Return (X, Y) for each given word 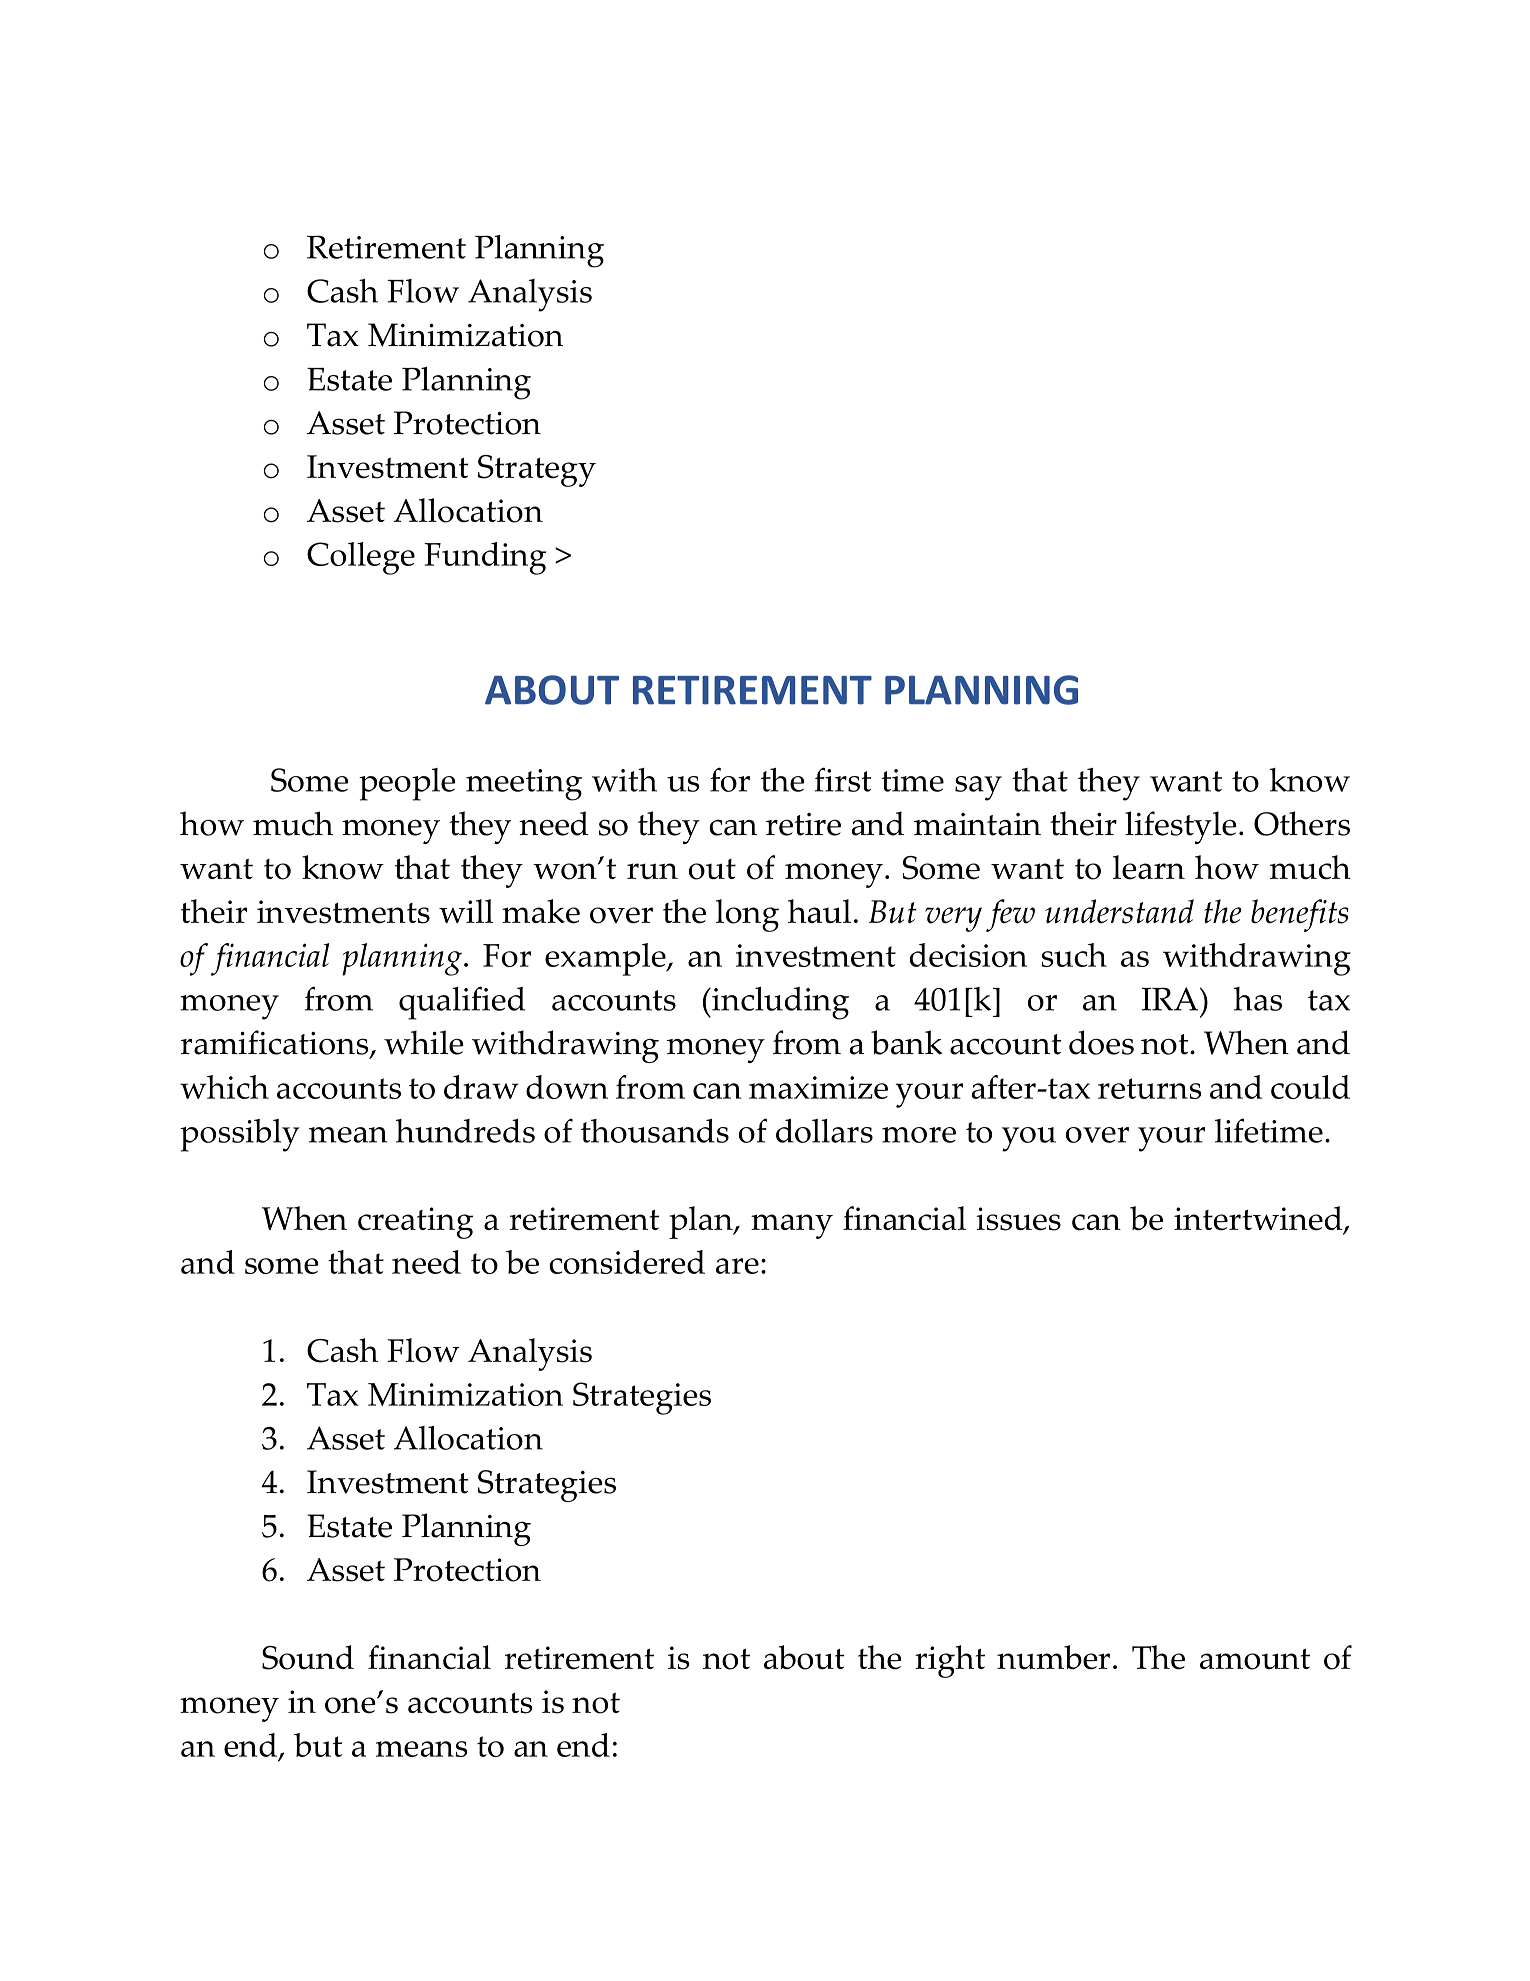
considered (627, 1262)
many (792, 1226)
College (361, 558)
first (843, 779)
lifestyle (1181, 827)
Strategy (537, 471)
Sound (308, 1657)
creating (415, 1223)
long (747, 915)
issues (1018, 1219)
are (737, 1266)
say (978, 788)
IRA (1171, 999)
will (466, 911)
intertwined (1259, 1219)
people (407, 784)
